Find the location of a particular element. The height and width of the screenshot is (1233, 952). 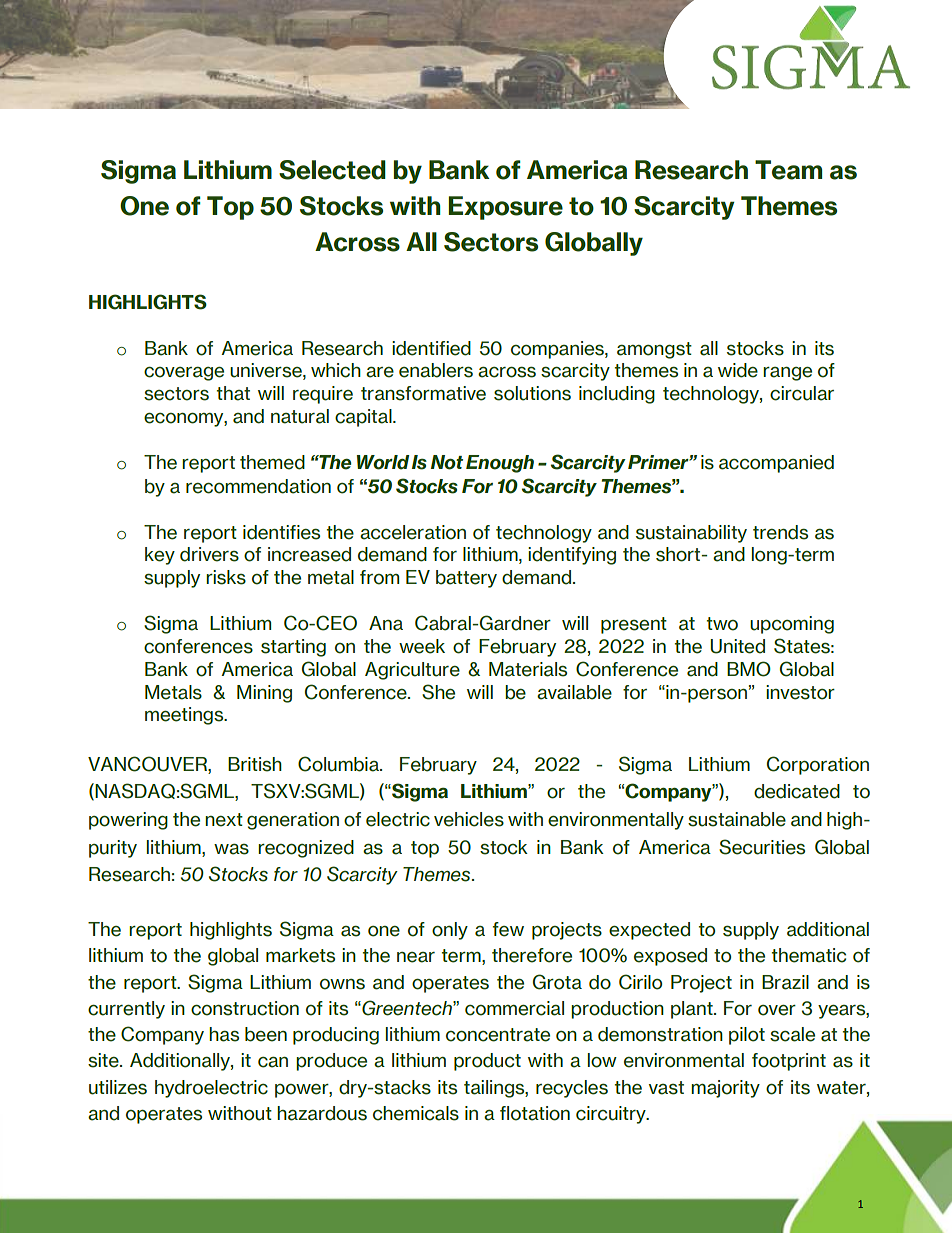

chemicals is located at coordinates (416, 1113).
